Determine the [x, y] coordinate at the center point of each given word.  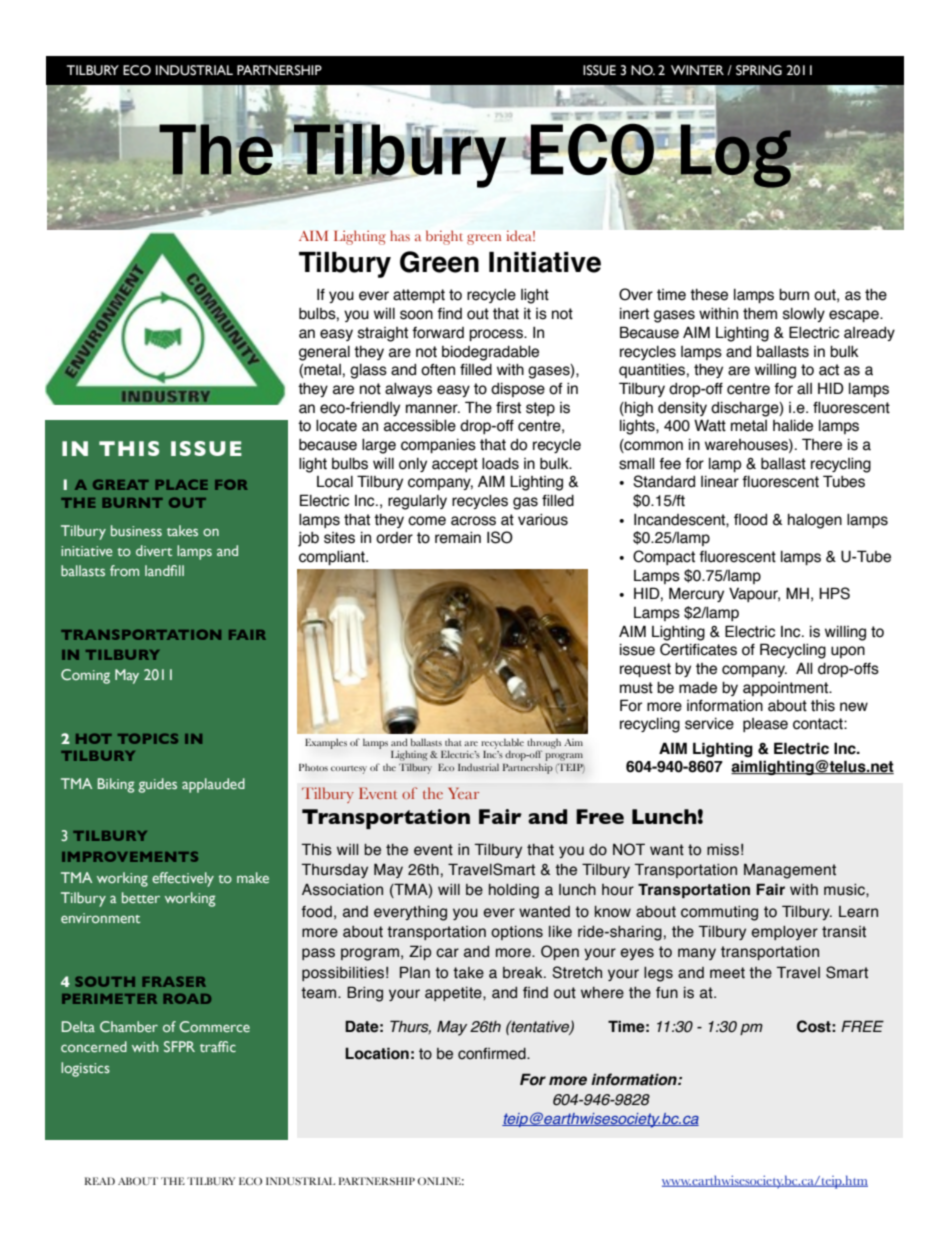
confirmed [493, 1054]
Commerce [214, 1026]
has [400, 235]
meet [727, 973]
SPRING [759, 70]
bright [444, 237]
